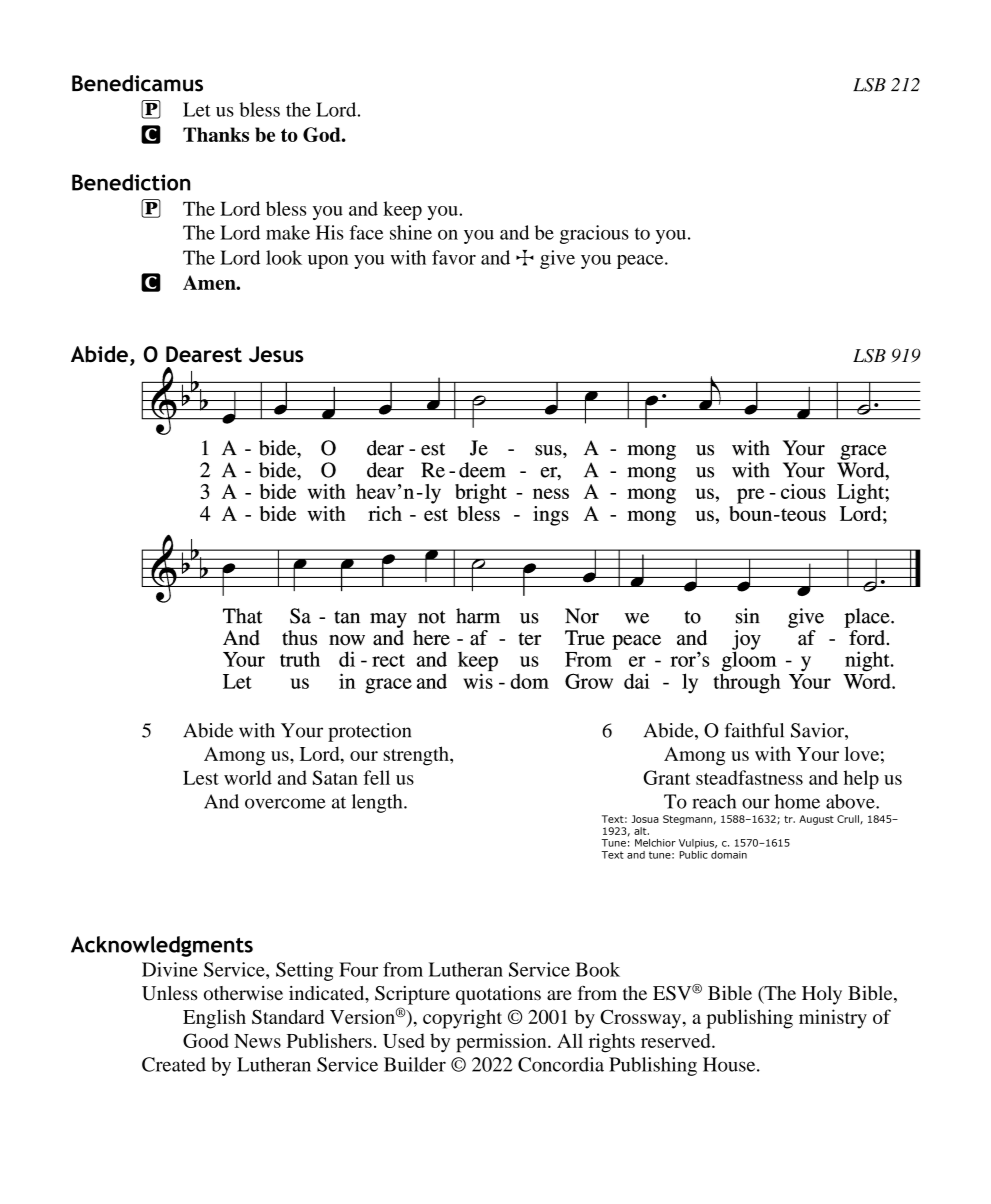  What do you see at coordinates (402, 210) in the screenshot?
I see `keep` at bounding box center [402, 210].
